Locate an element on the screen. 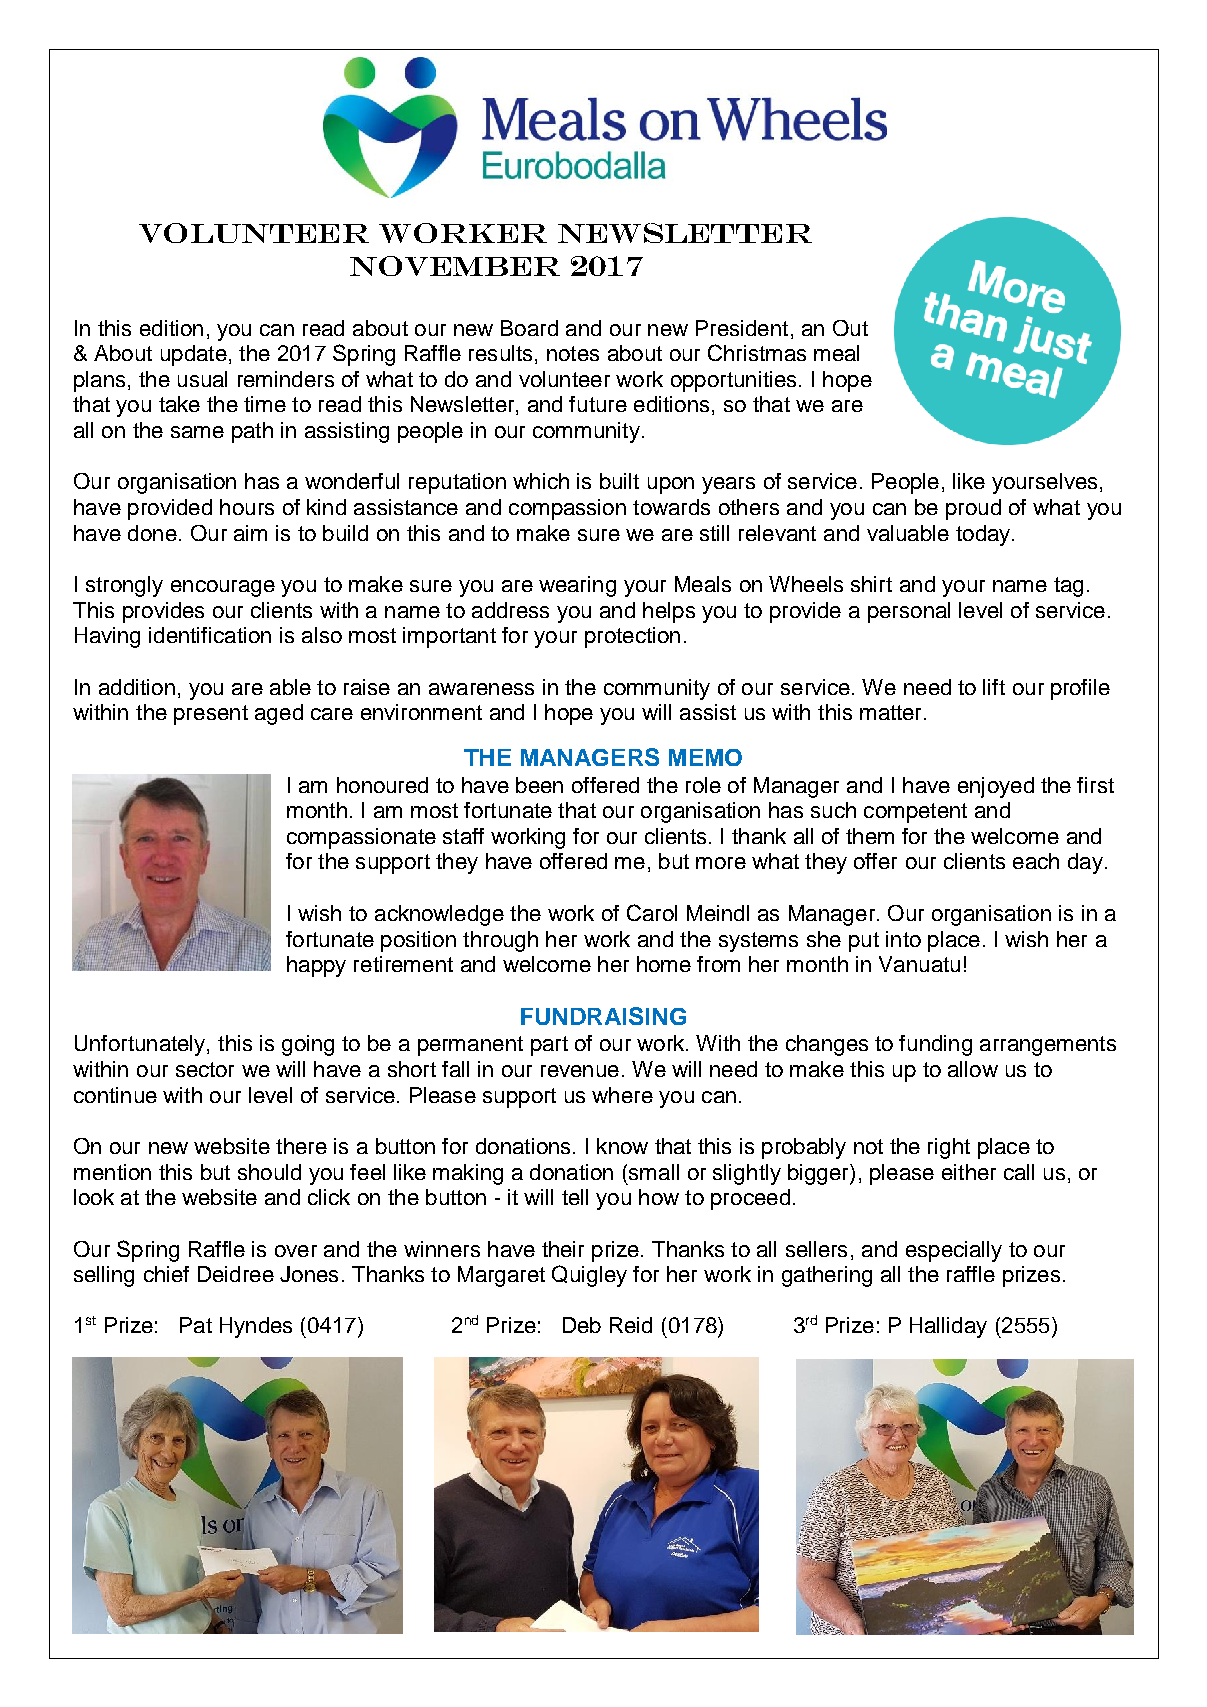 The height and width of the screenshot is (1707, 1207). Board is located at coordinates (529, 328).
